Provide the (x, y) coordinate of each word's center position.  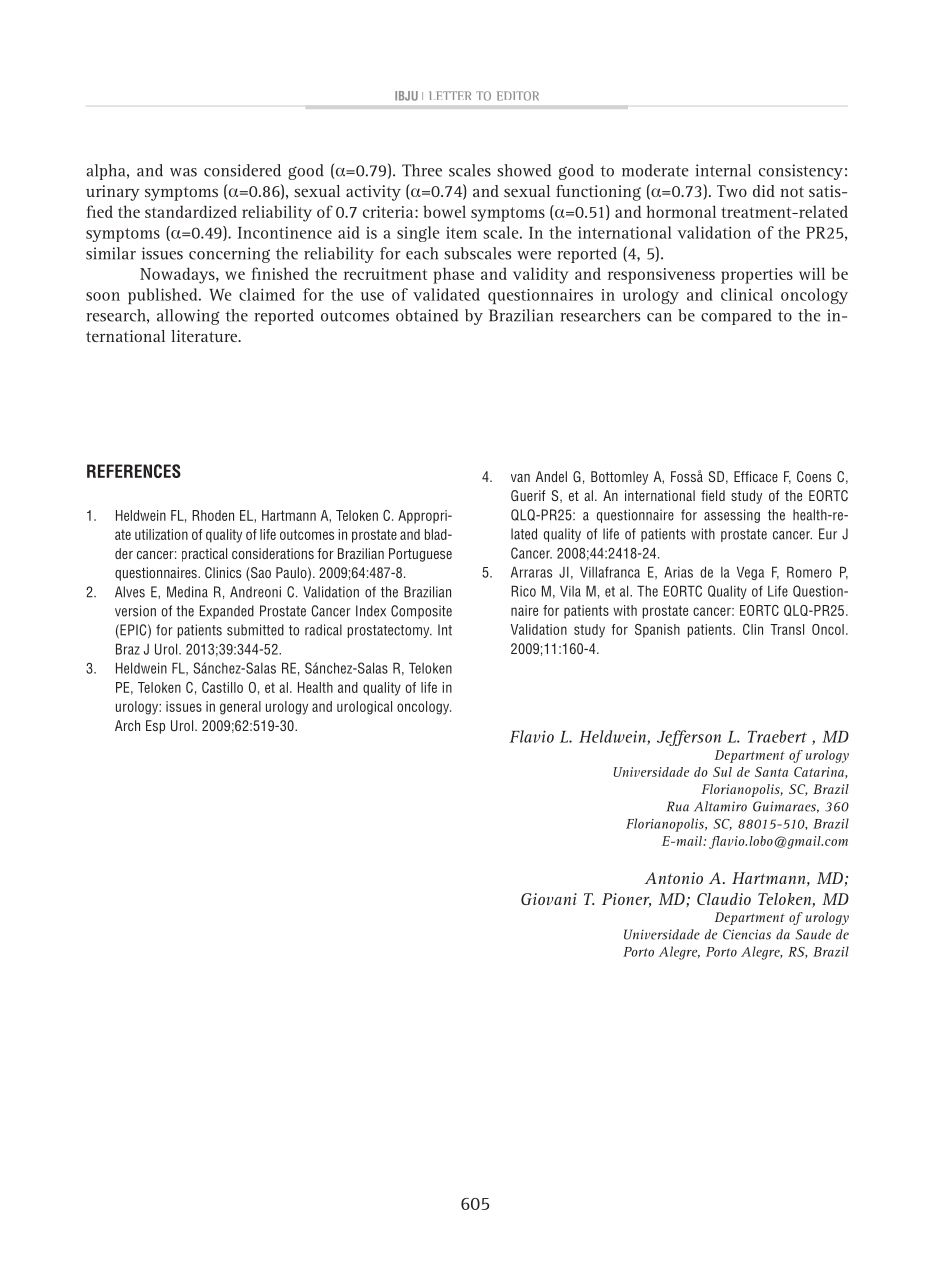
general (240, 708)
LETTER (450, 95)
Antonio (673, 878)
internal (723, 170)
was (183, 172)
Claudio (724, 899)
